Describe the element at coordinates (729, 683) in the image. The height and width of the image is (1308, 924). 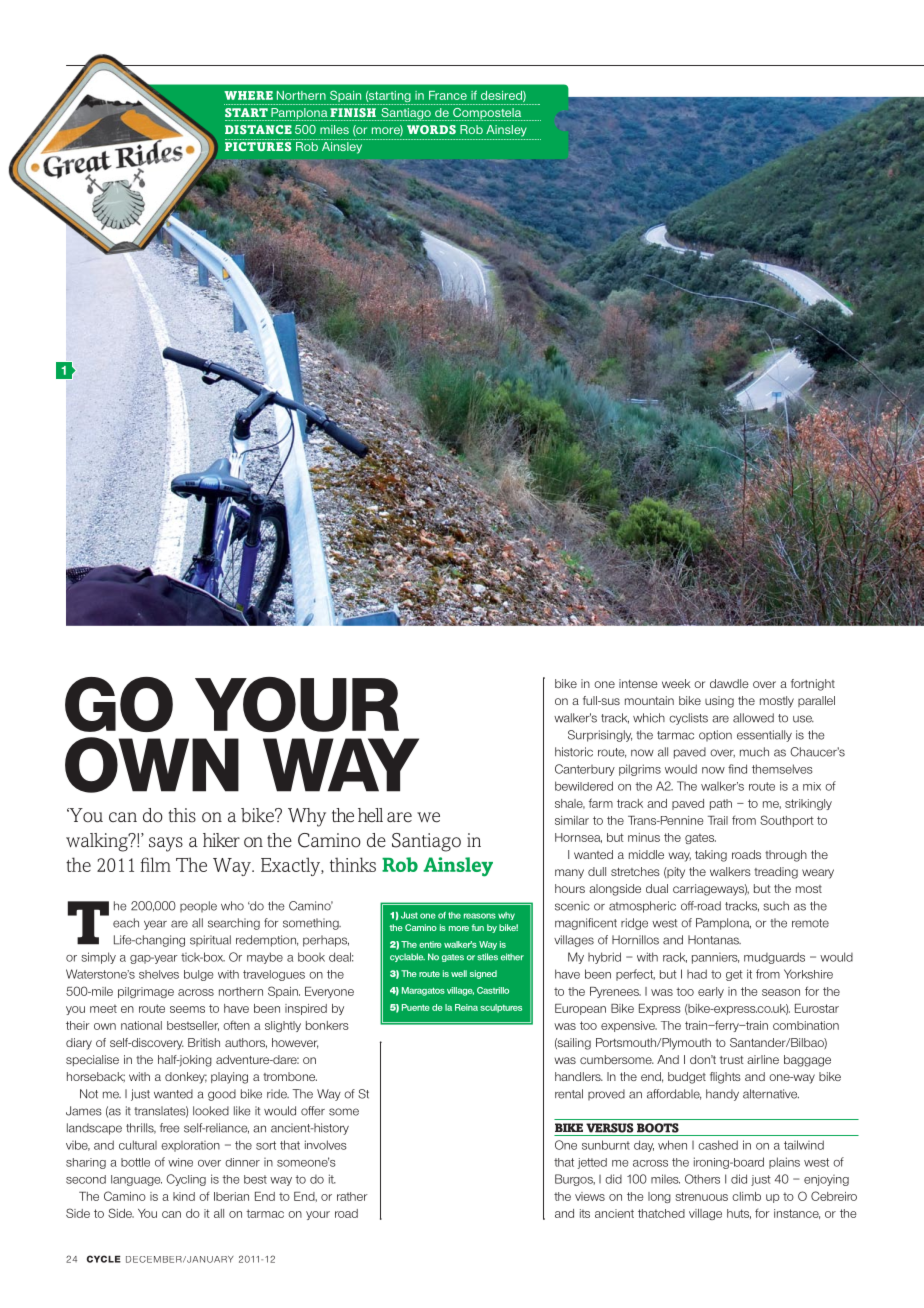
I see `dawdle` at that location.
